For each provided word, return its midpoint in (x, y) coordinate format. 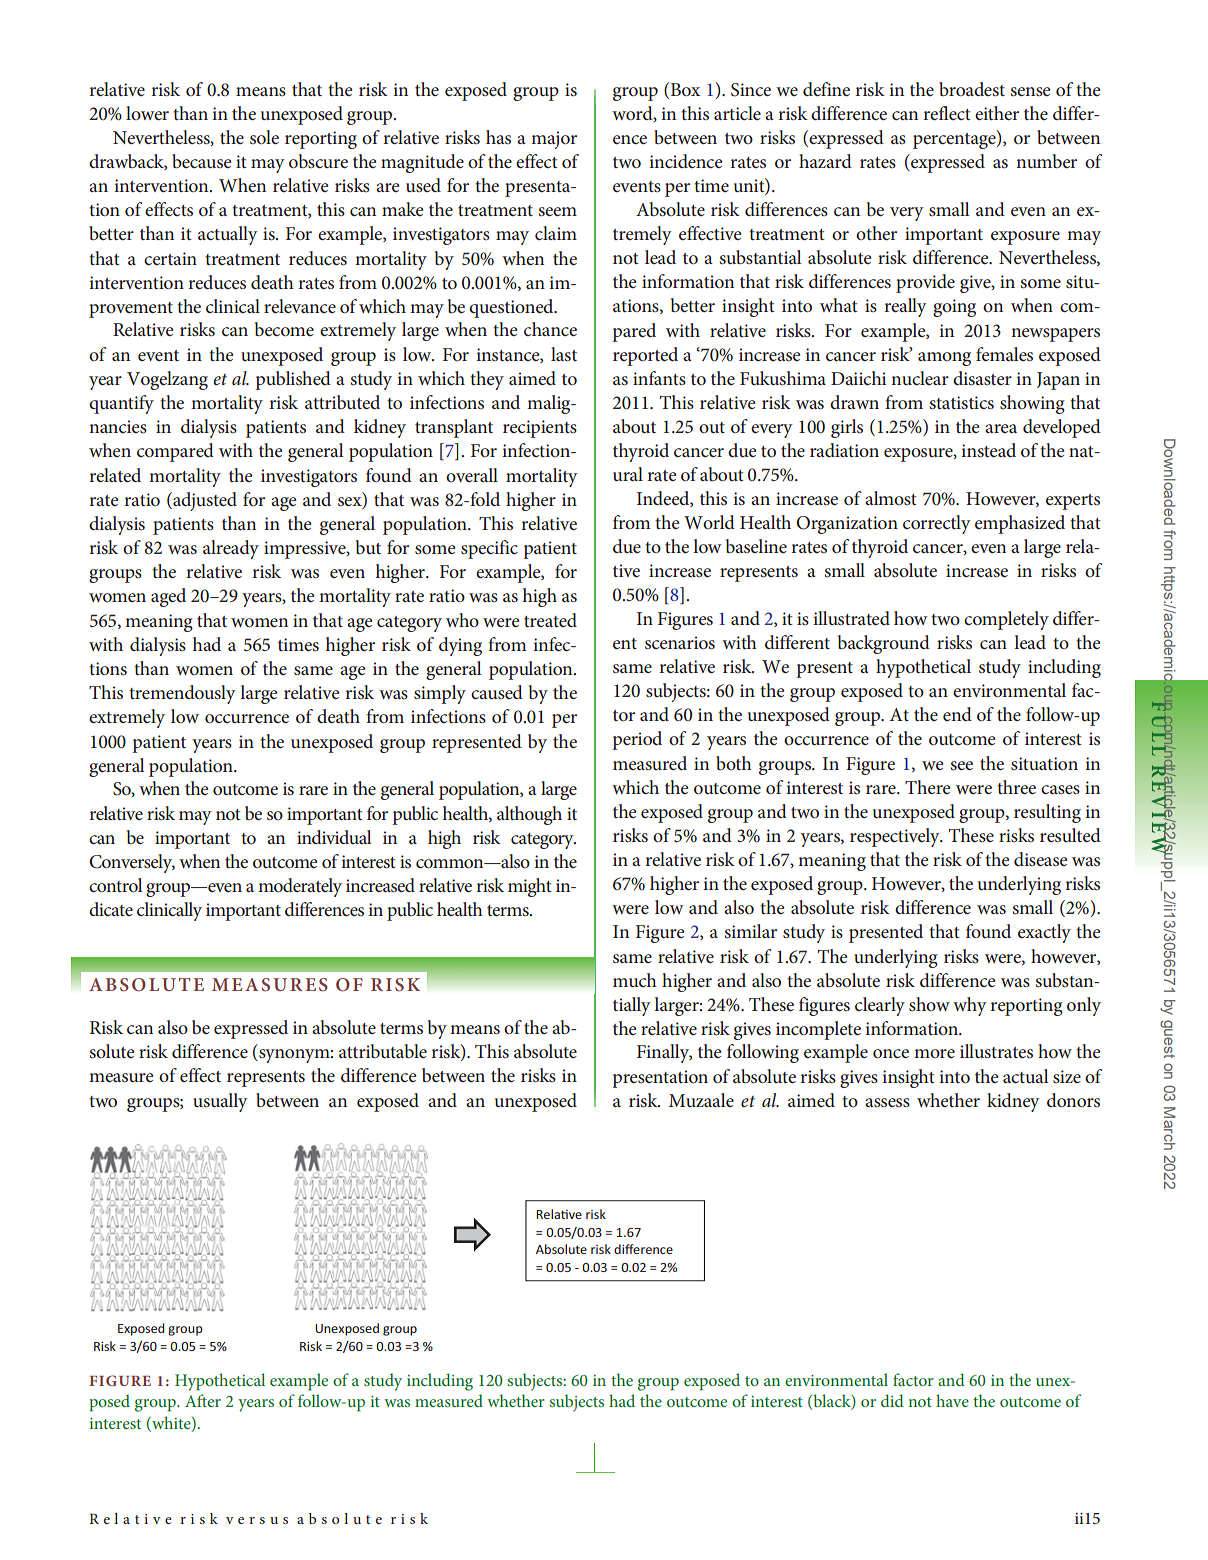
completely (1006, 620)
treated (550, 620)
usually (220, 1102)
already (231, 549)
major (554, 140)
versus (257, 1520)
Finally (664, 1053)
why (970, 1006)
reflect (947, 113)
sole (264, 137)
